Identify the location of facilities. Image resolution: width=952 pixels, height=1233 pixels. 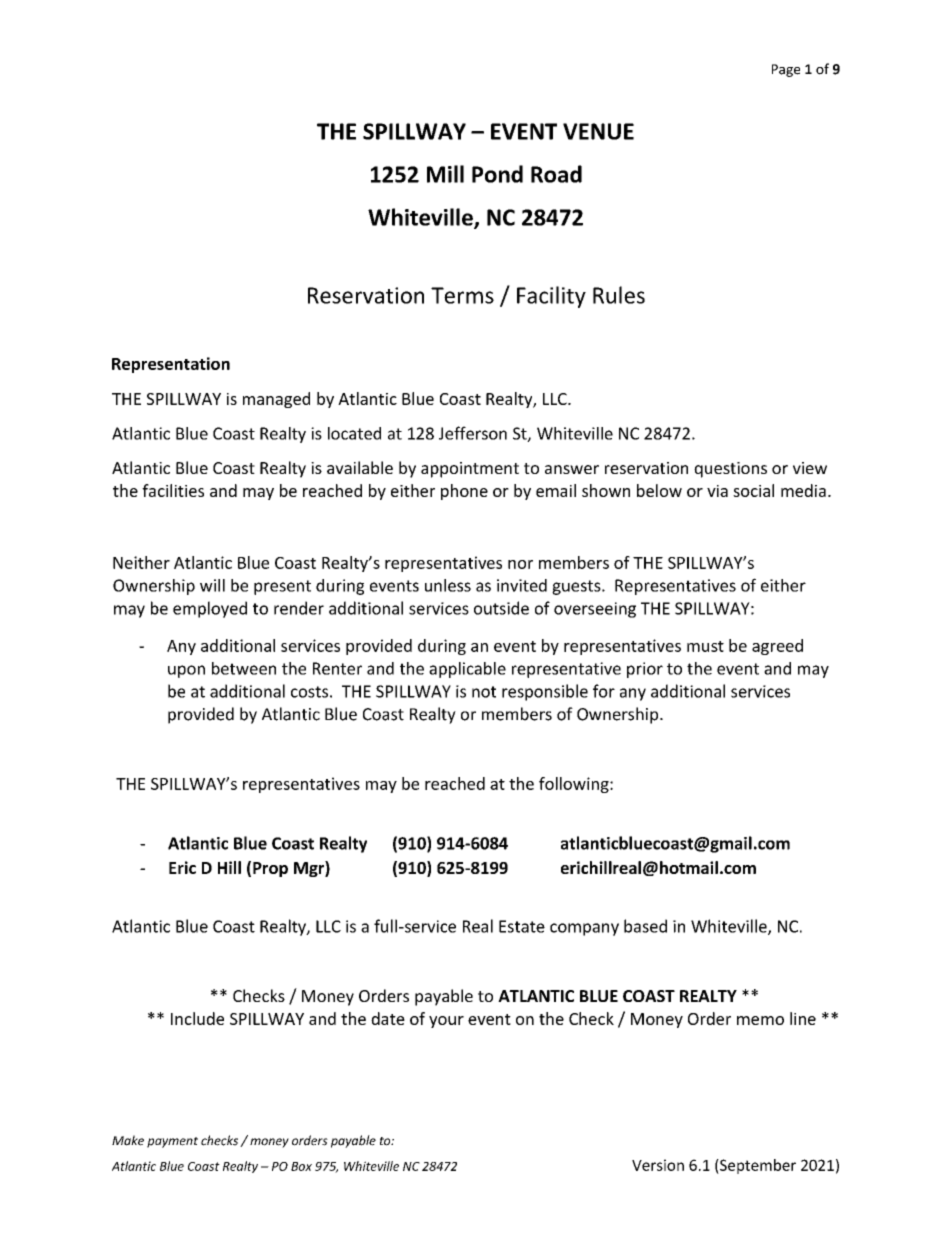
(173, 490).
